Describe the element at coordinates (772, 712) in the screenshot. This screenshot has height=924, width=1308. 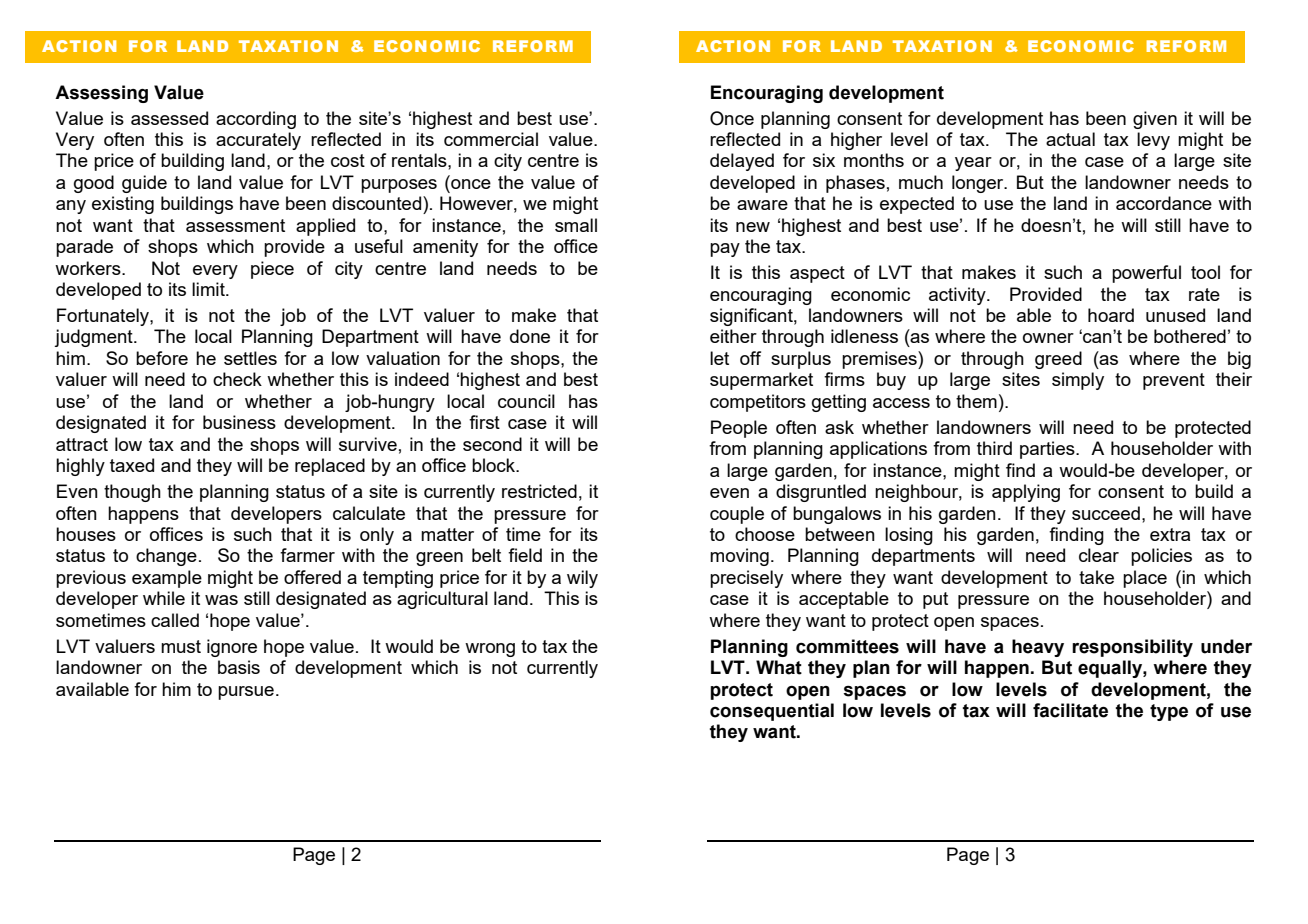
I see `consequential` at that location.
